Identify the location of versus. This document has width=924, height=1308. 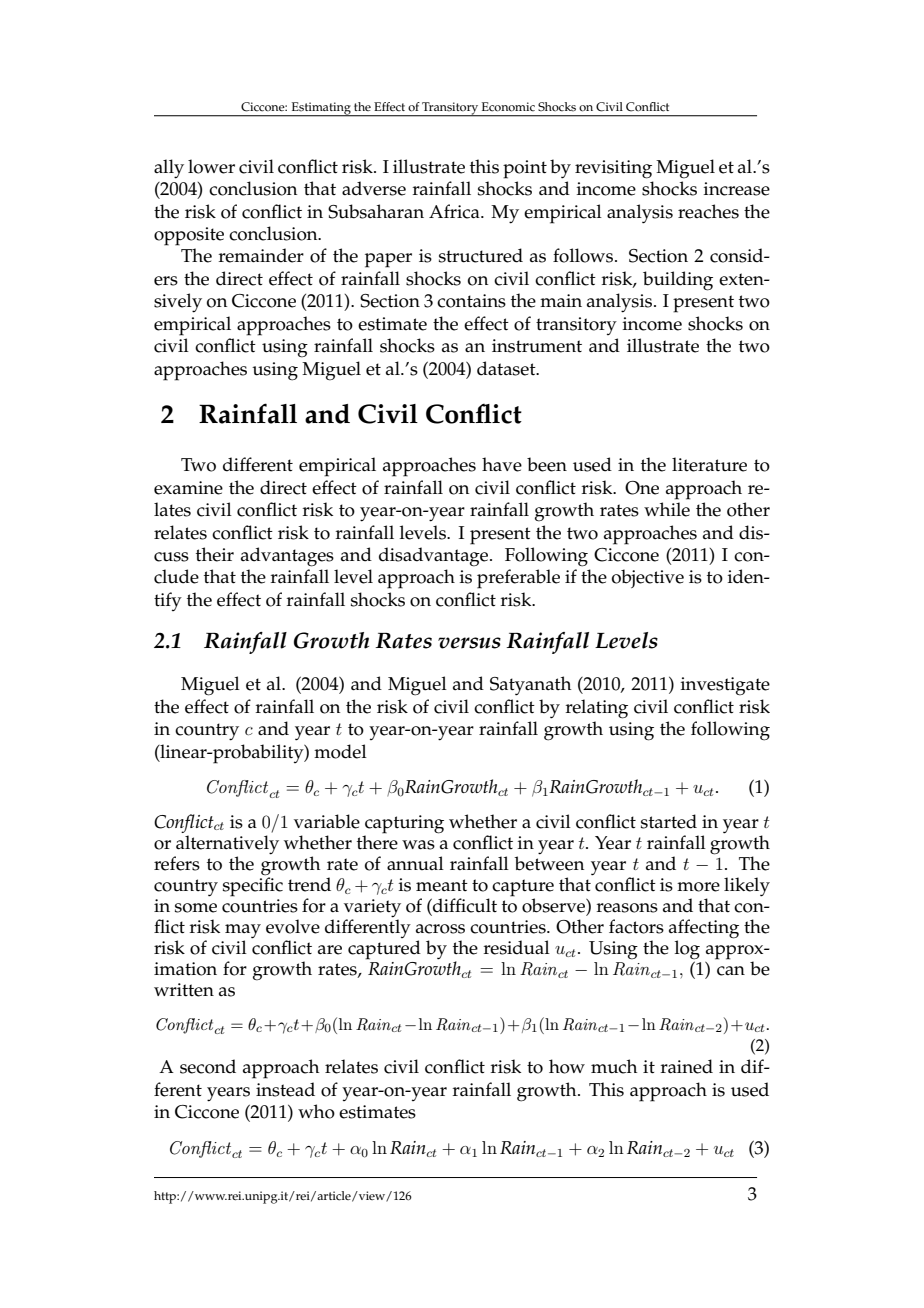
(469, 643).
